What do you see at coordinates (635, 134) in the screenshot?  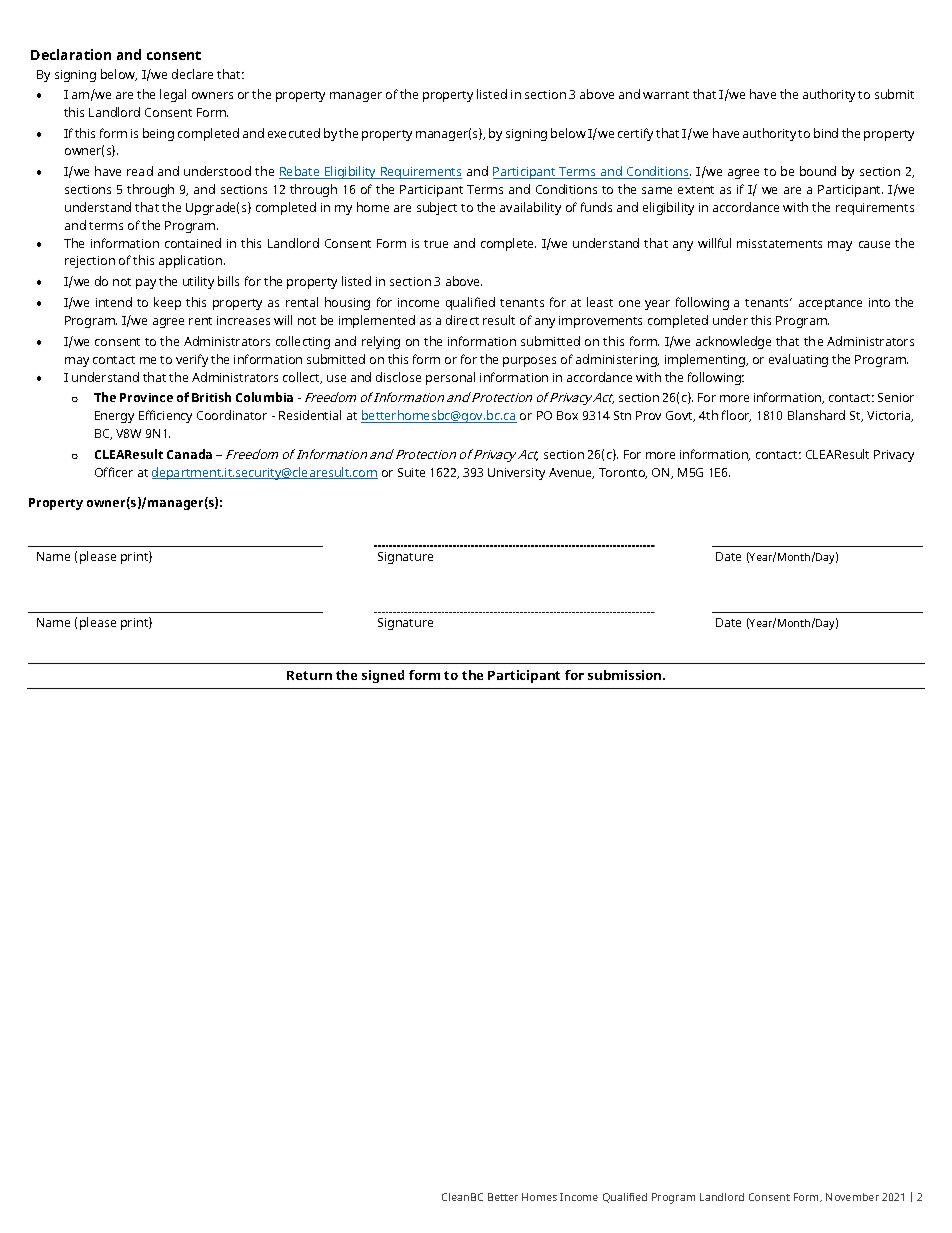 I see `certify` at bounding box center [635, 134].
